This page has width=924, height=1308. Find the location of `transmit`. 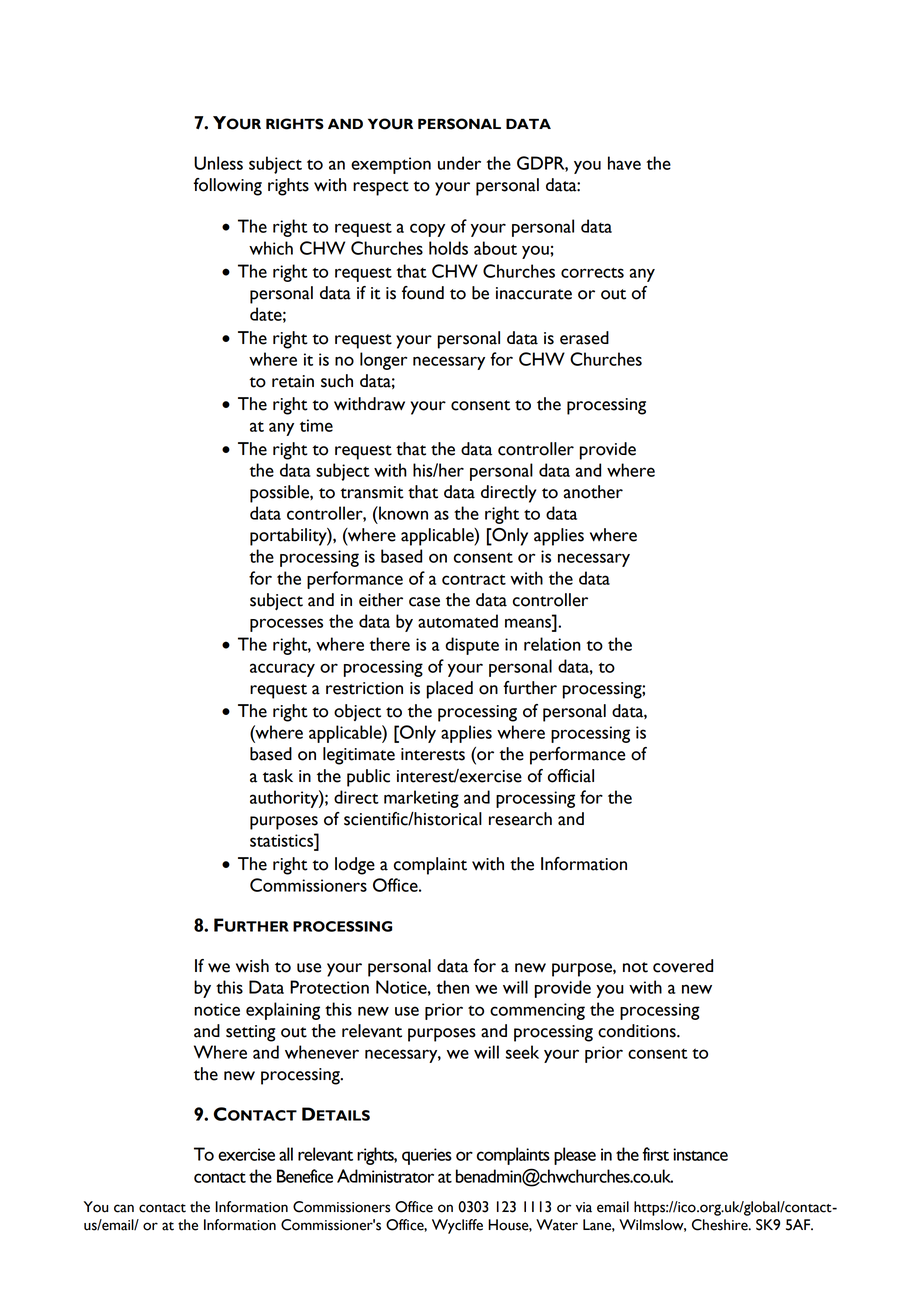

transmit is located at coordinates (372, 492).
